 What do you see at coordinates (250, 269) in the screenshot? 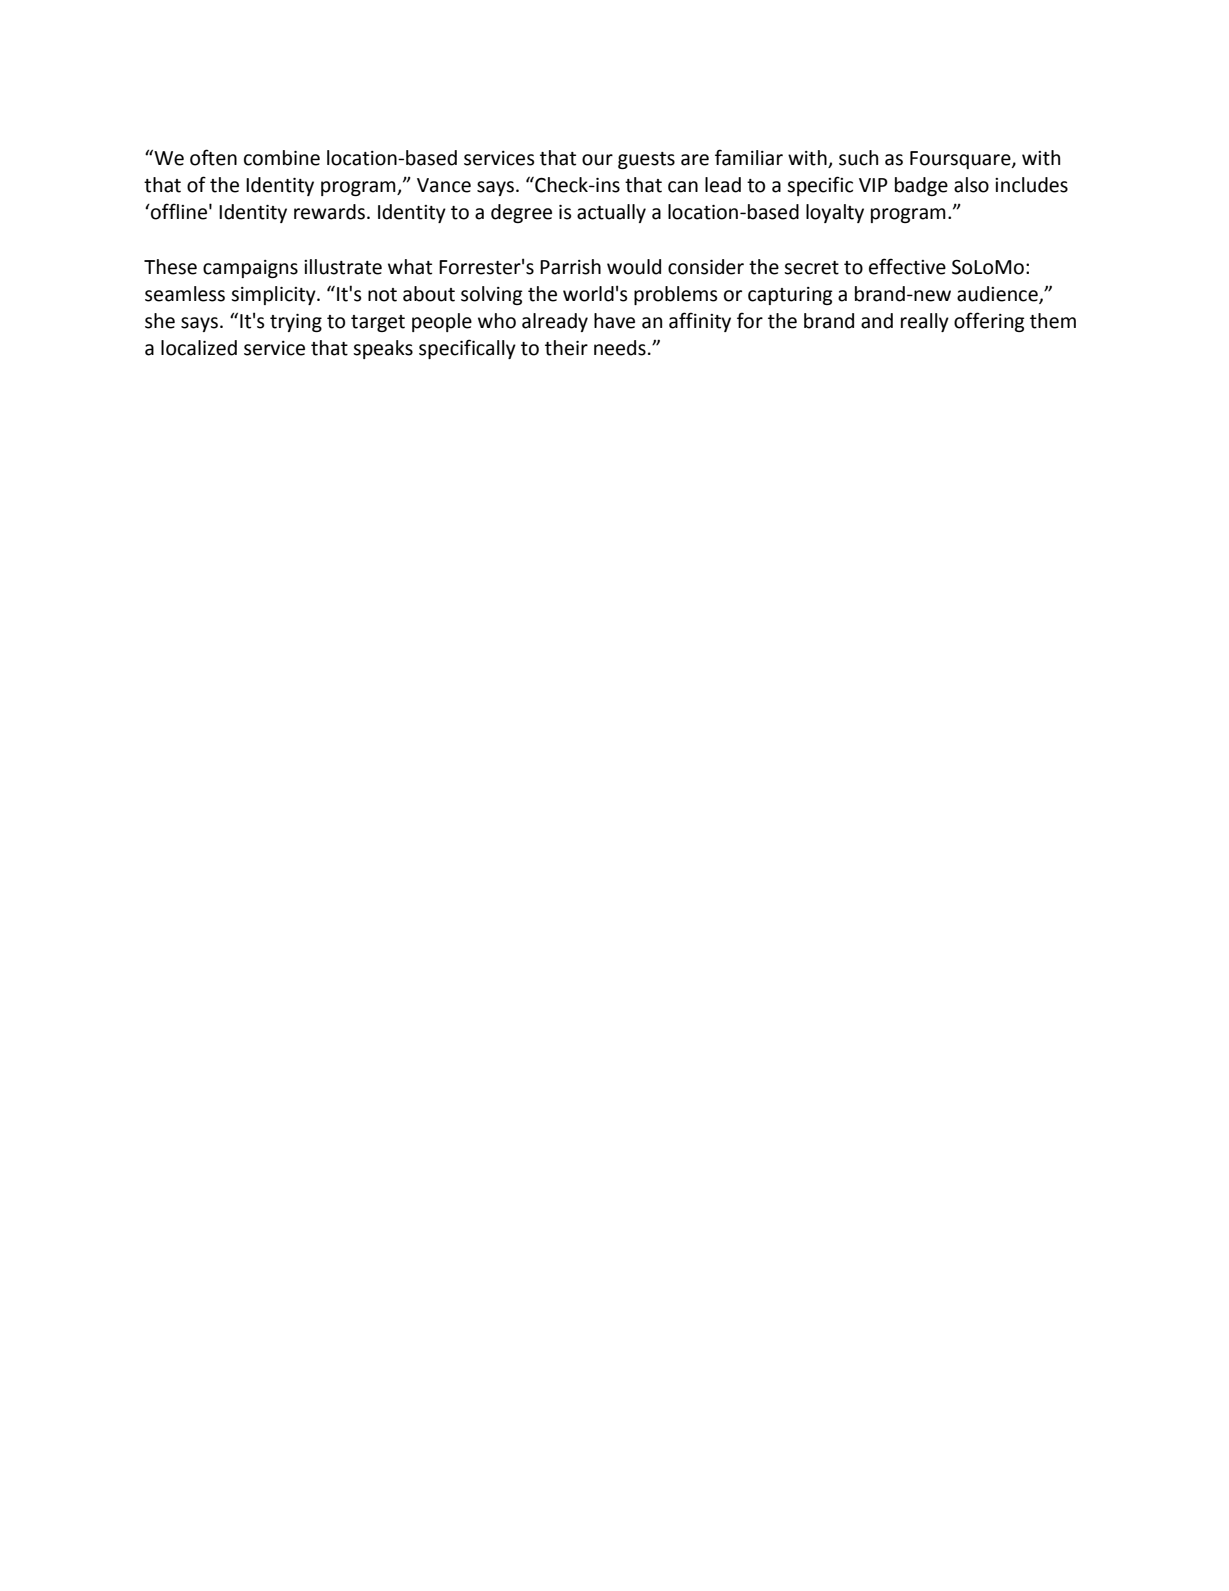
I see `campaigns` at bounding box center [250, 269].
